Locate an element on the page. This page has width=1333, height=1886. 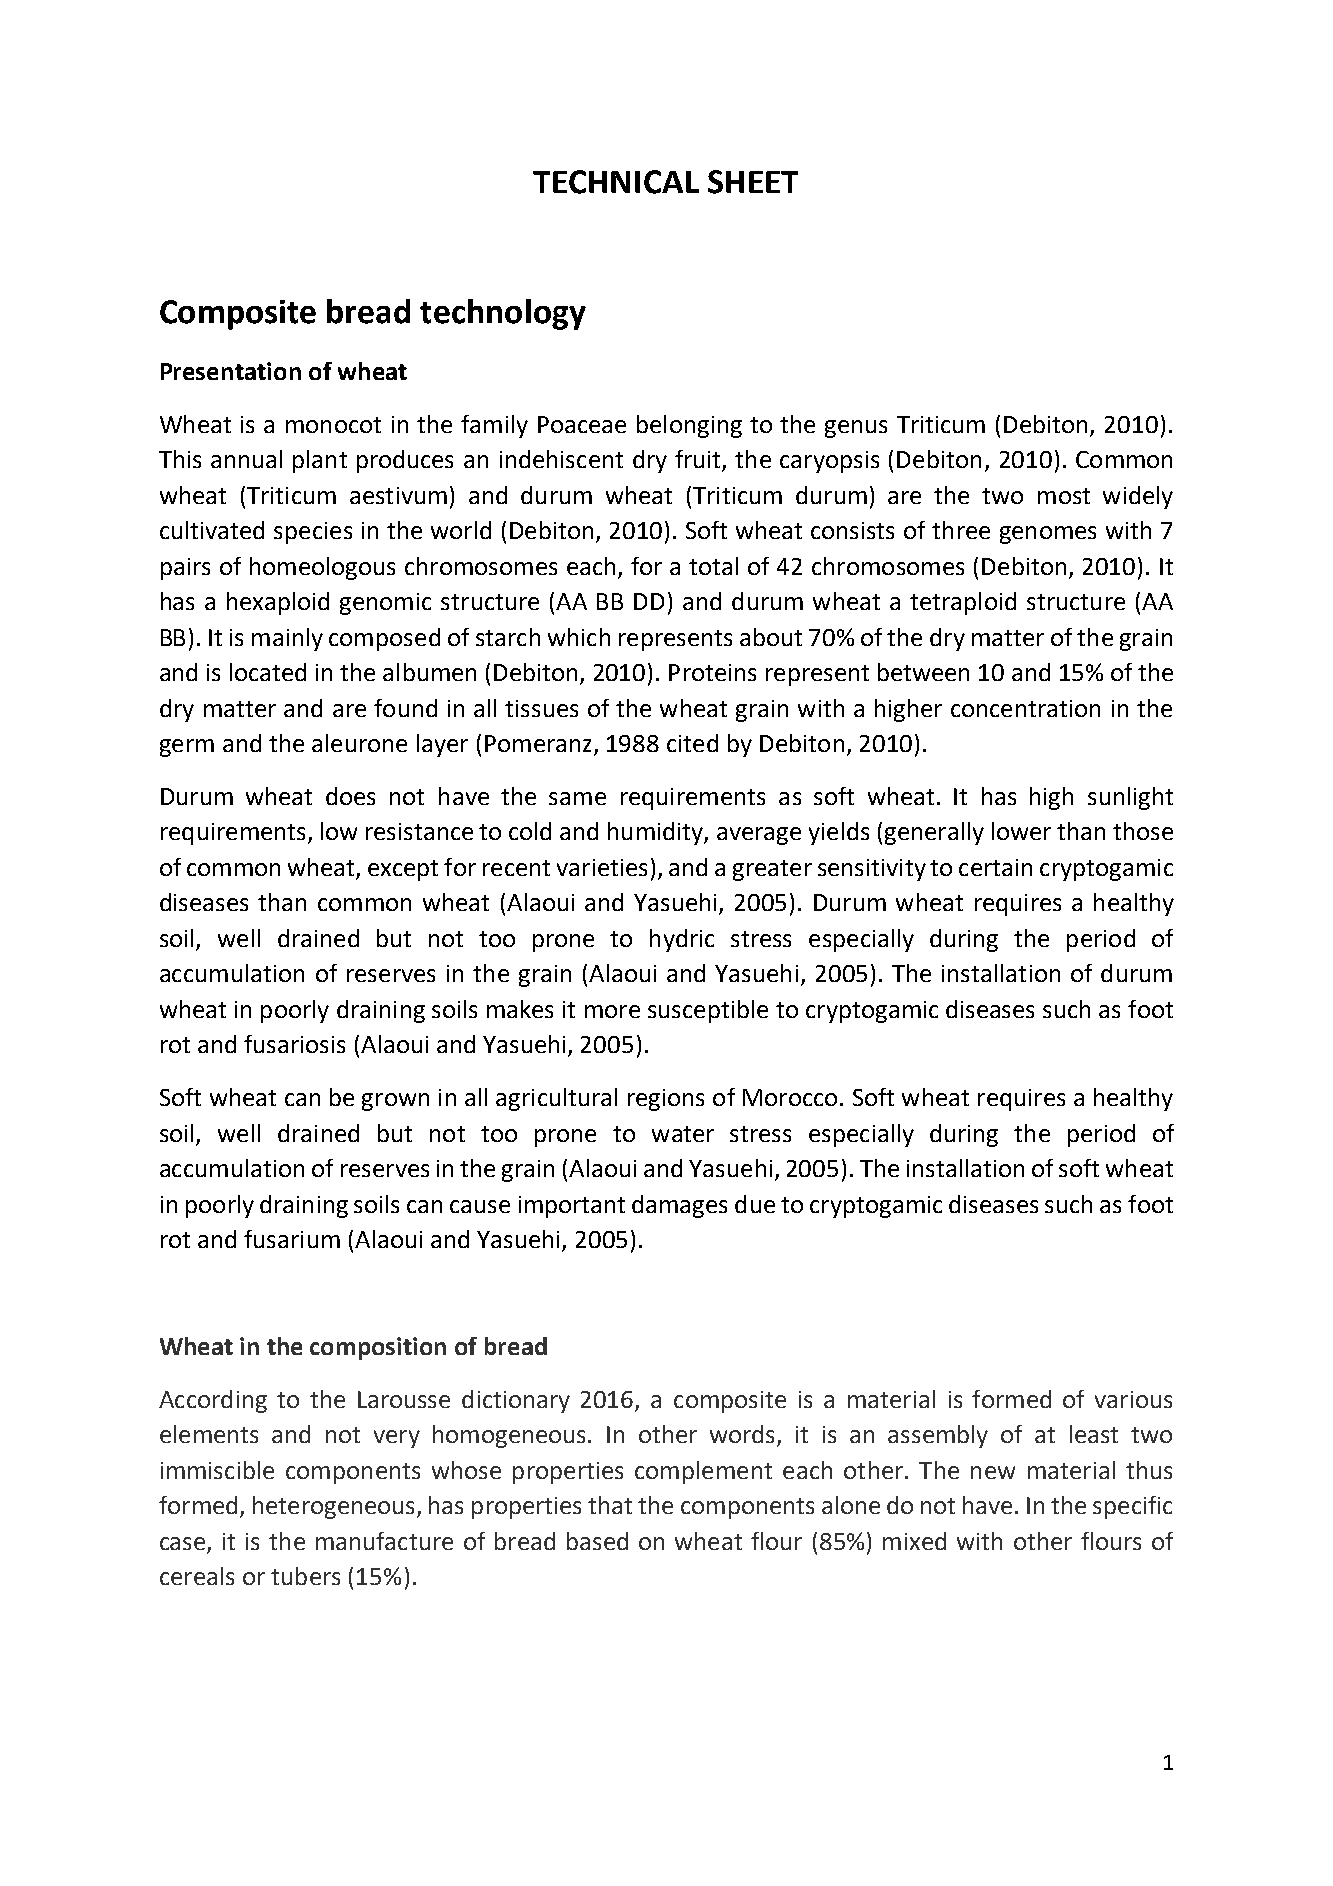
SHEET is located at coordinates (753, 182).
